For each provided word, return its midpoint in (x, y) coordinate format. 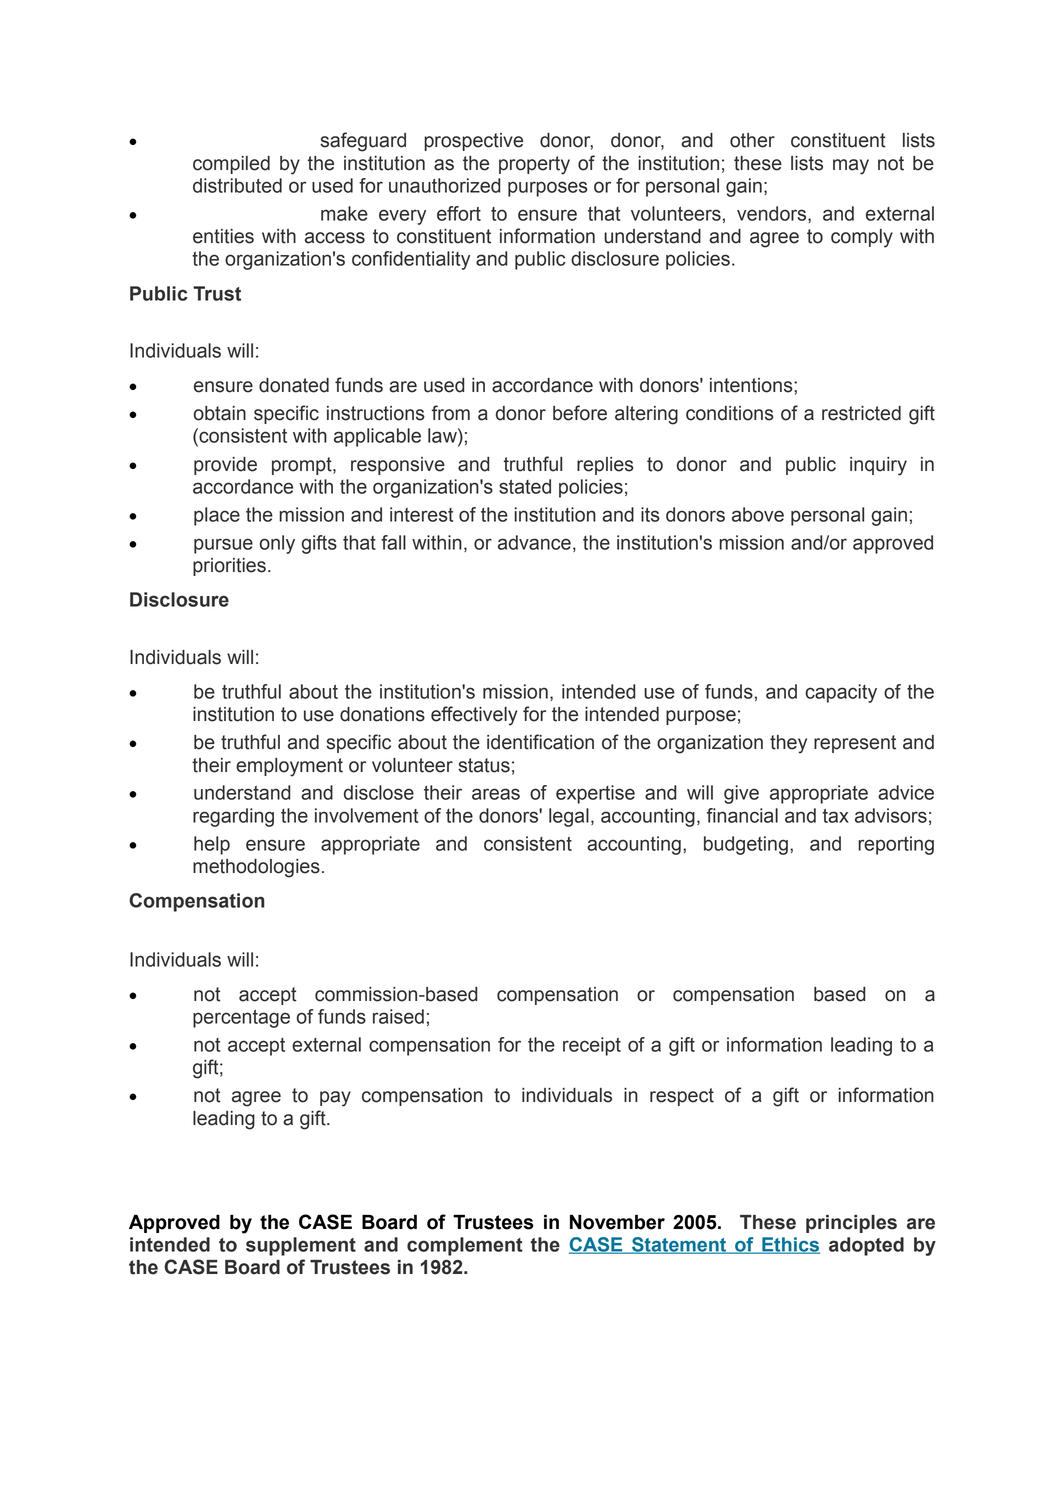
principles (851, 1224)
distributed (237, 185)
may (851, 167)
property (534, 165)
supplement (301, 1246)
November (617, 1222)
